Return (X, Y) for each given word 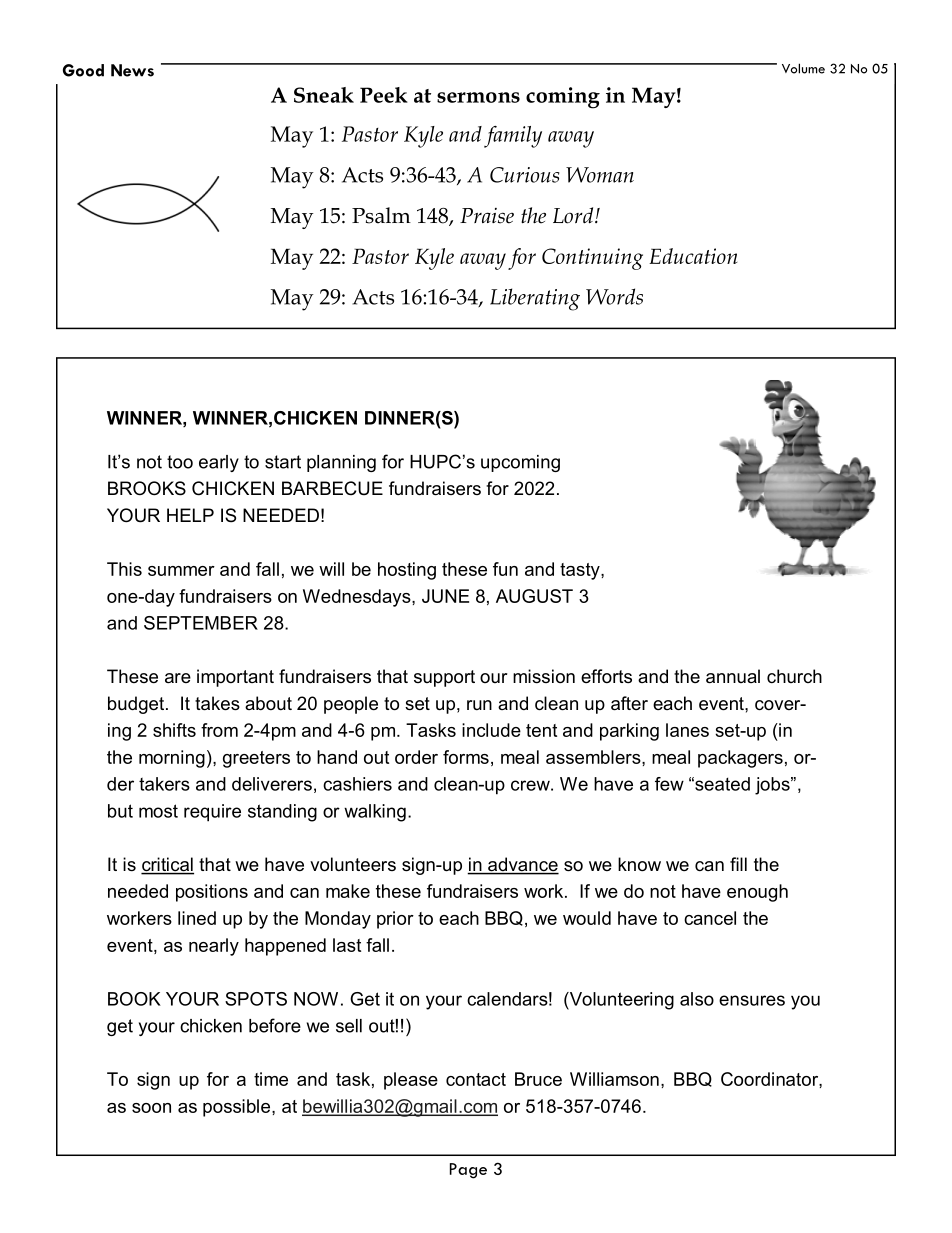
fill (738, 864)
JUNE (445, 596)
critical (167, 865)
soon (151, 1108)
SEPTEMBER (201, 623)
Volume (803, 68)
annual (733, 676)
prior (395, 920)
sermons (478, 97)
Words (614, 296)
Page (468, 1171)
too (180, 462)
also (697, 999)
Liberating (535, 299)
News (132, 70)
